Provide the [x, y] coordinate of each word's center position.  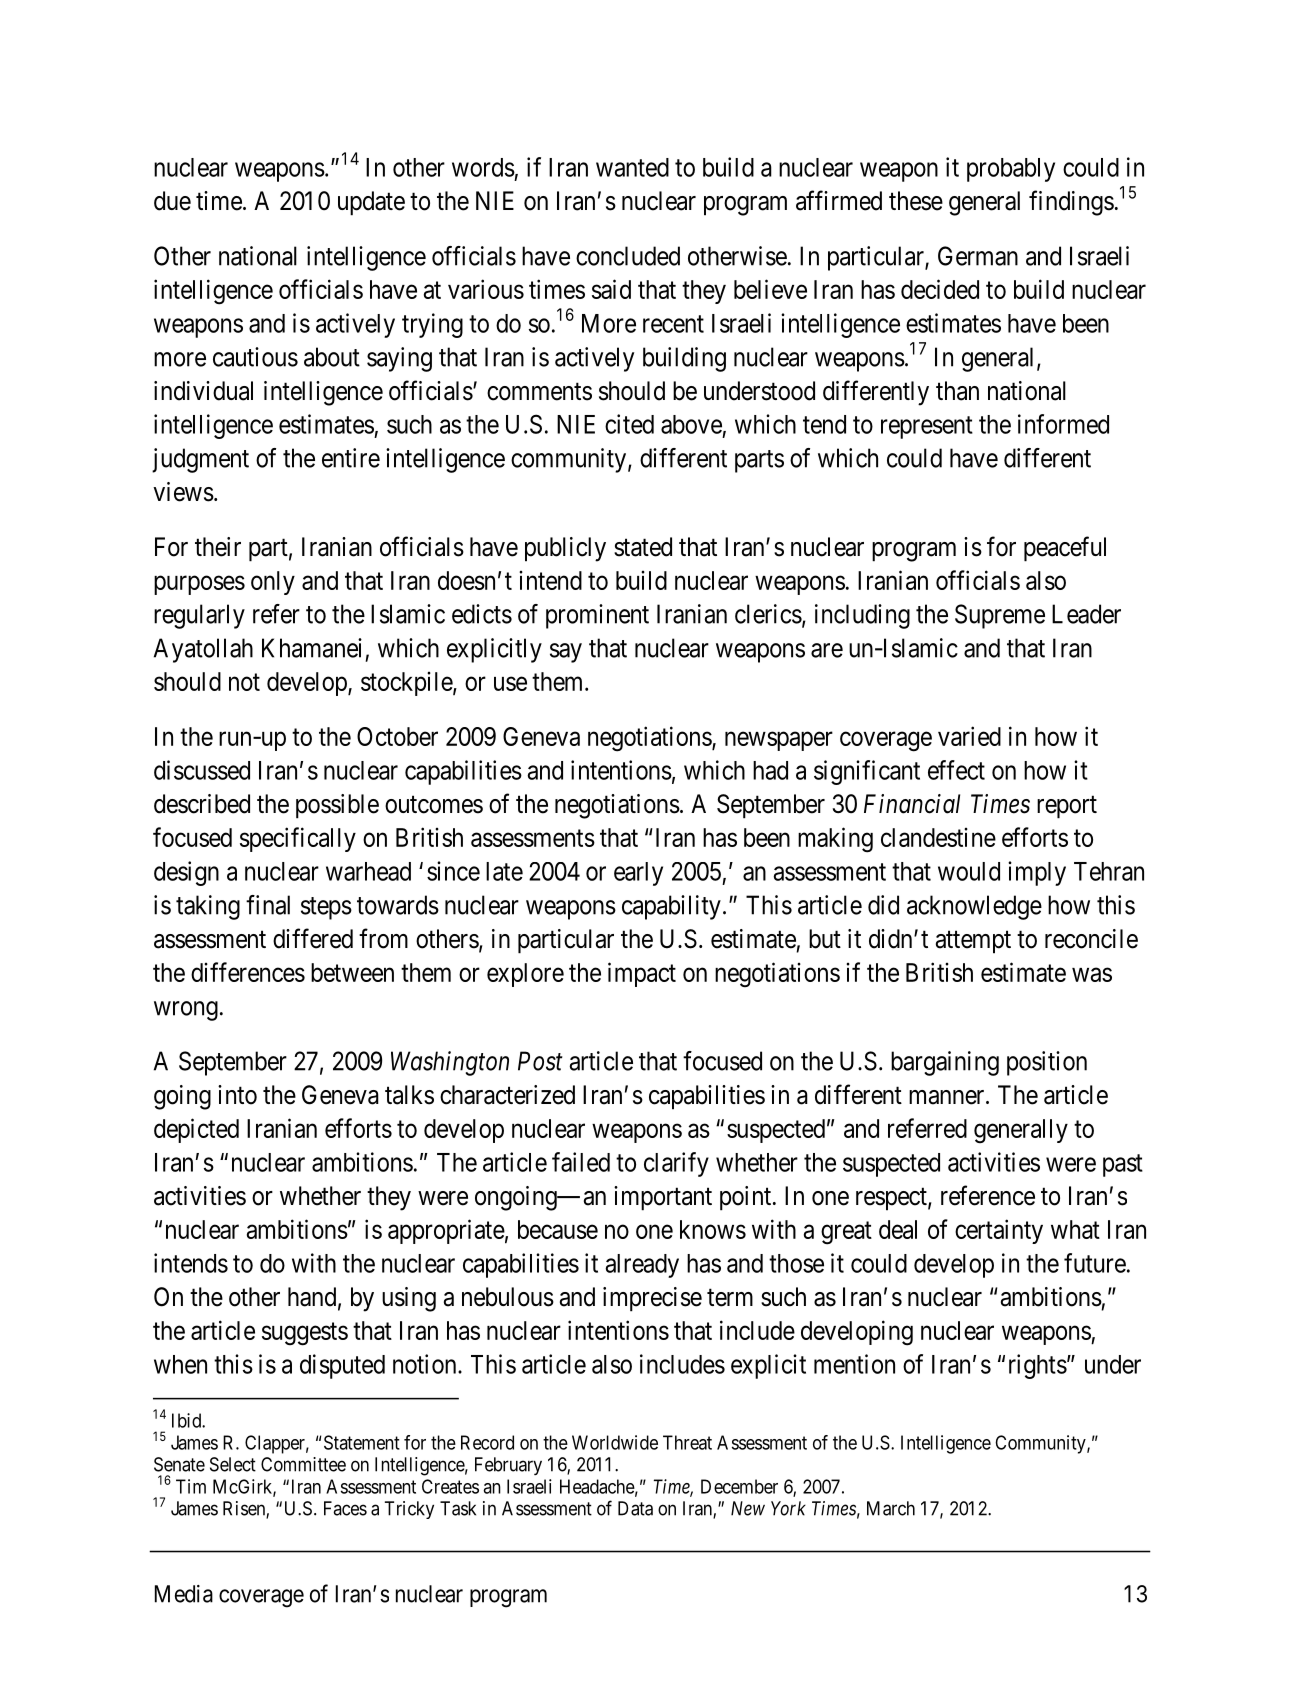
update [371, 203]
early [638, 874]
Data [635, 1508]
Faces [345, 1508]
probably [1011, 170]
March [891, 1508]
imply [1037, 873]
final [268, 905]
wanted [632, 167]
